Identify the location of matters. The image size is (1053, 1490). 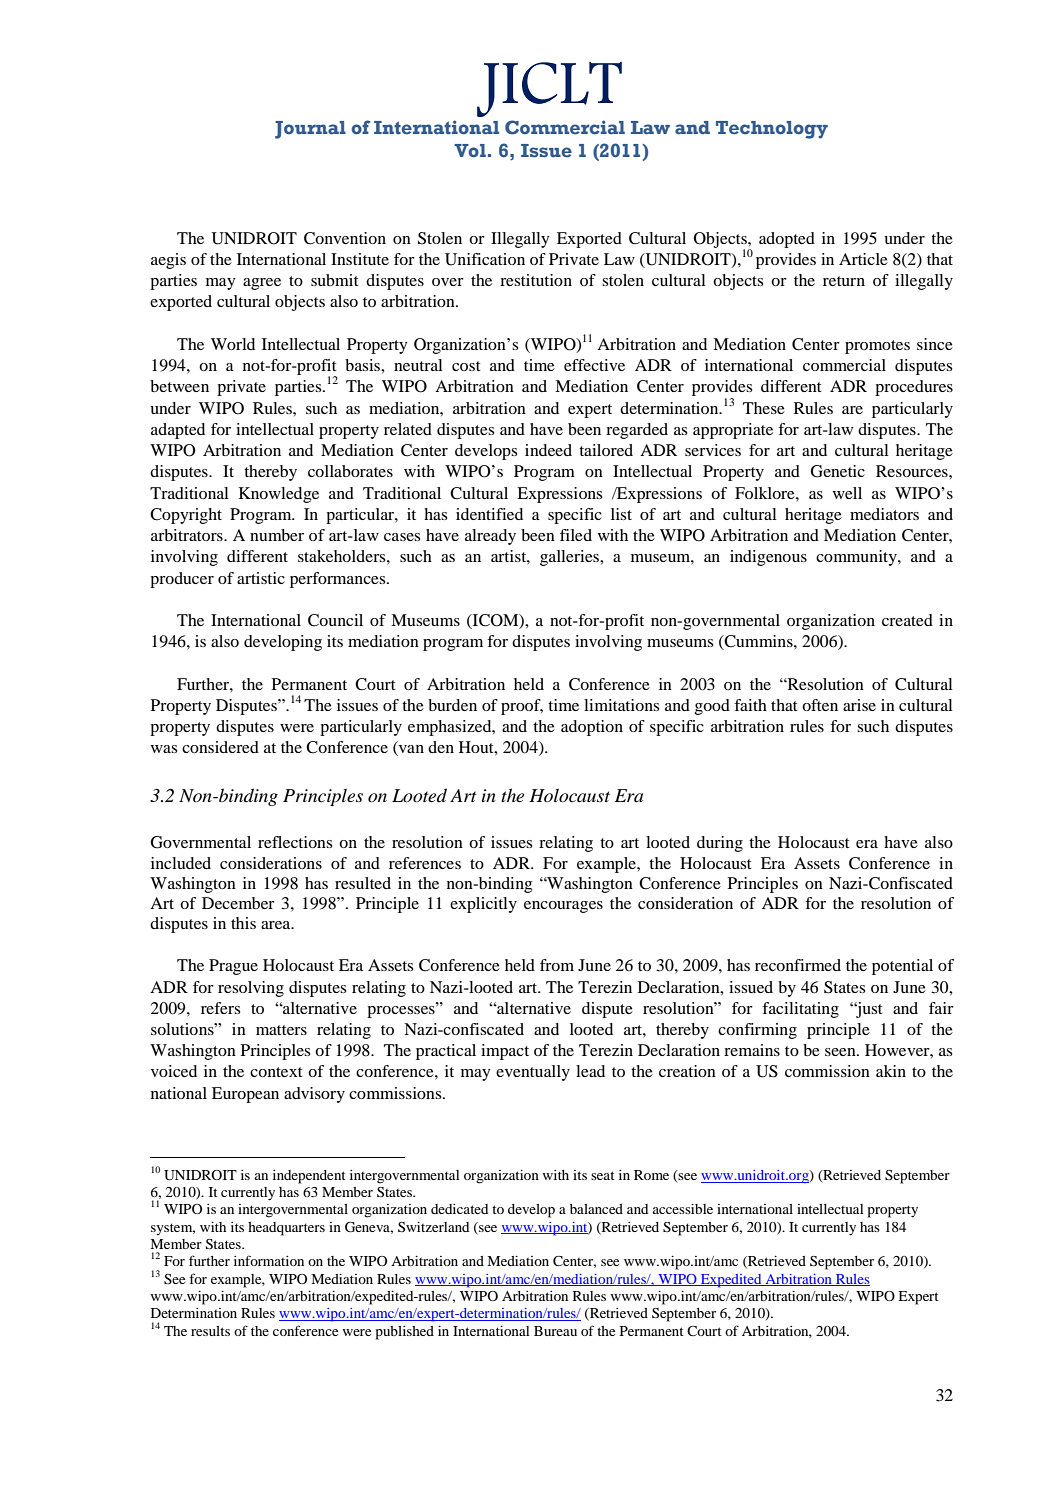
(281, 1030).
